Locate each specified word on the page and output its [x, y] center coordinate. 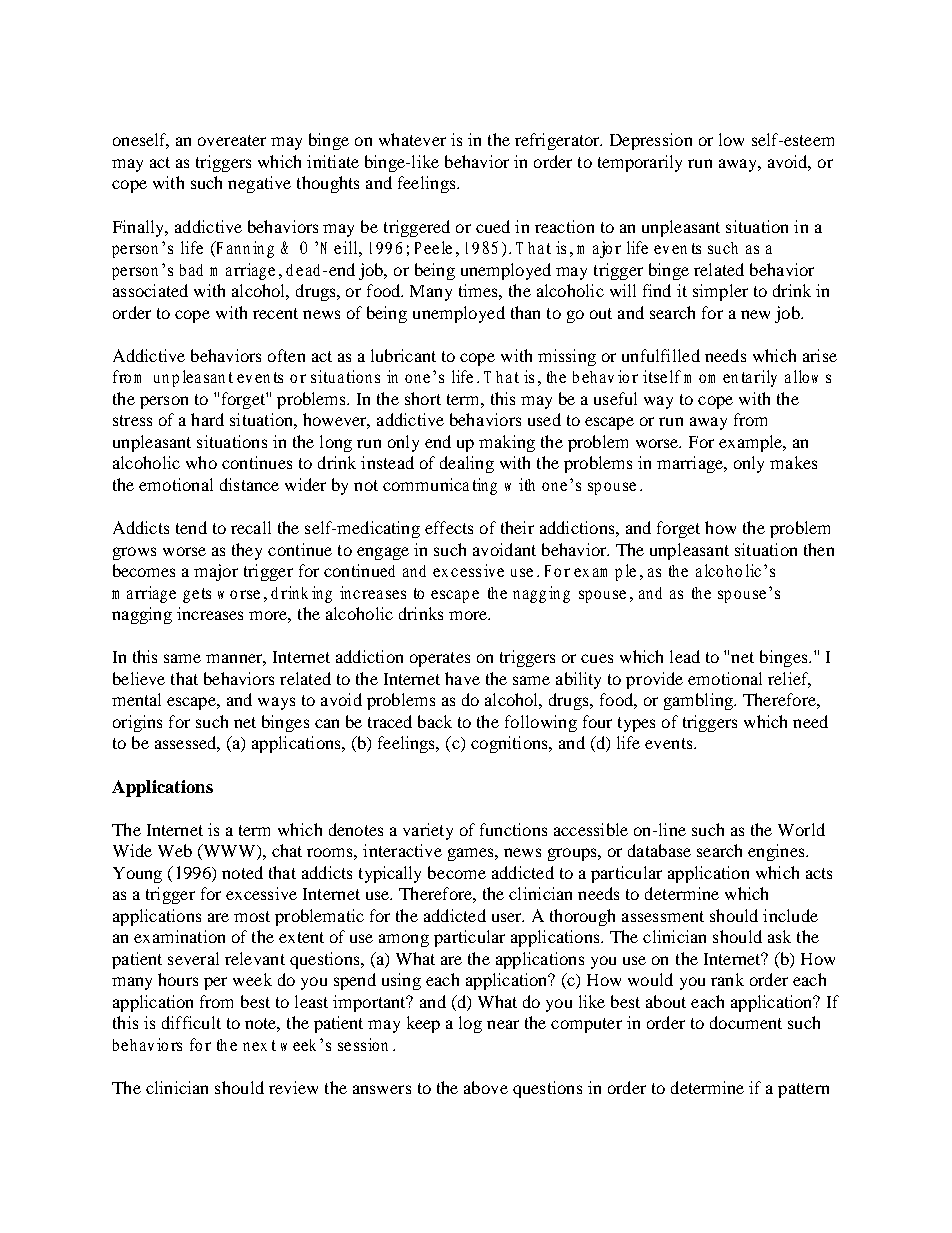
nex [255, 1046]
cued [493, 226]
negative [259, 184]
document [746, 1022]
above [486, 1087]
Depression [651, 141]
